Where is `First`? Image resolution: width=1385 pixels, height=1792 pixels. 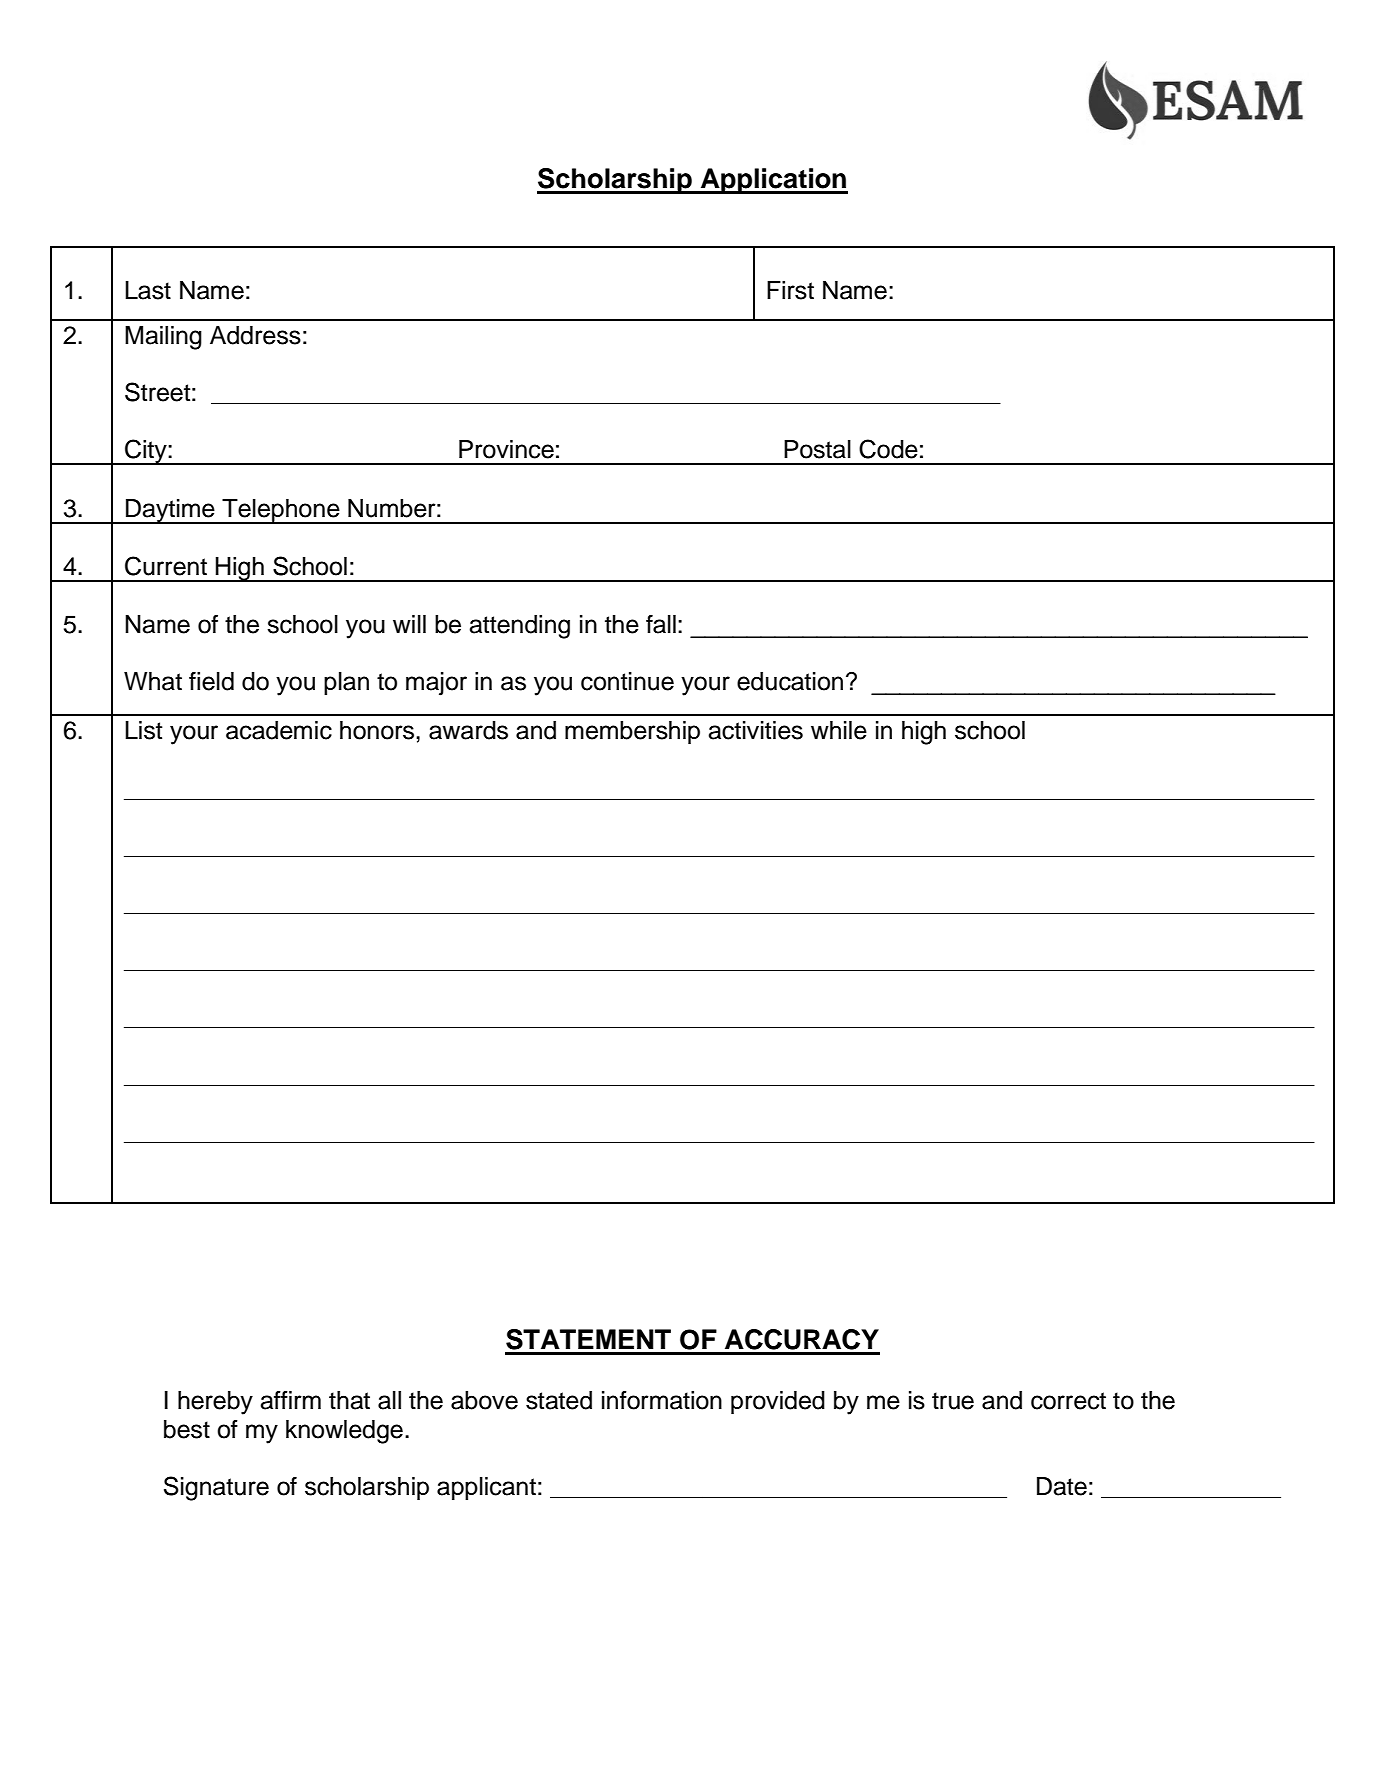 First is located at coordinates (790, 290).
